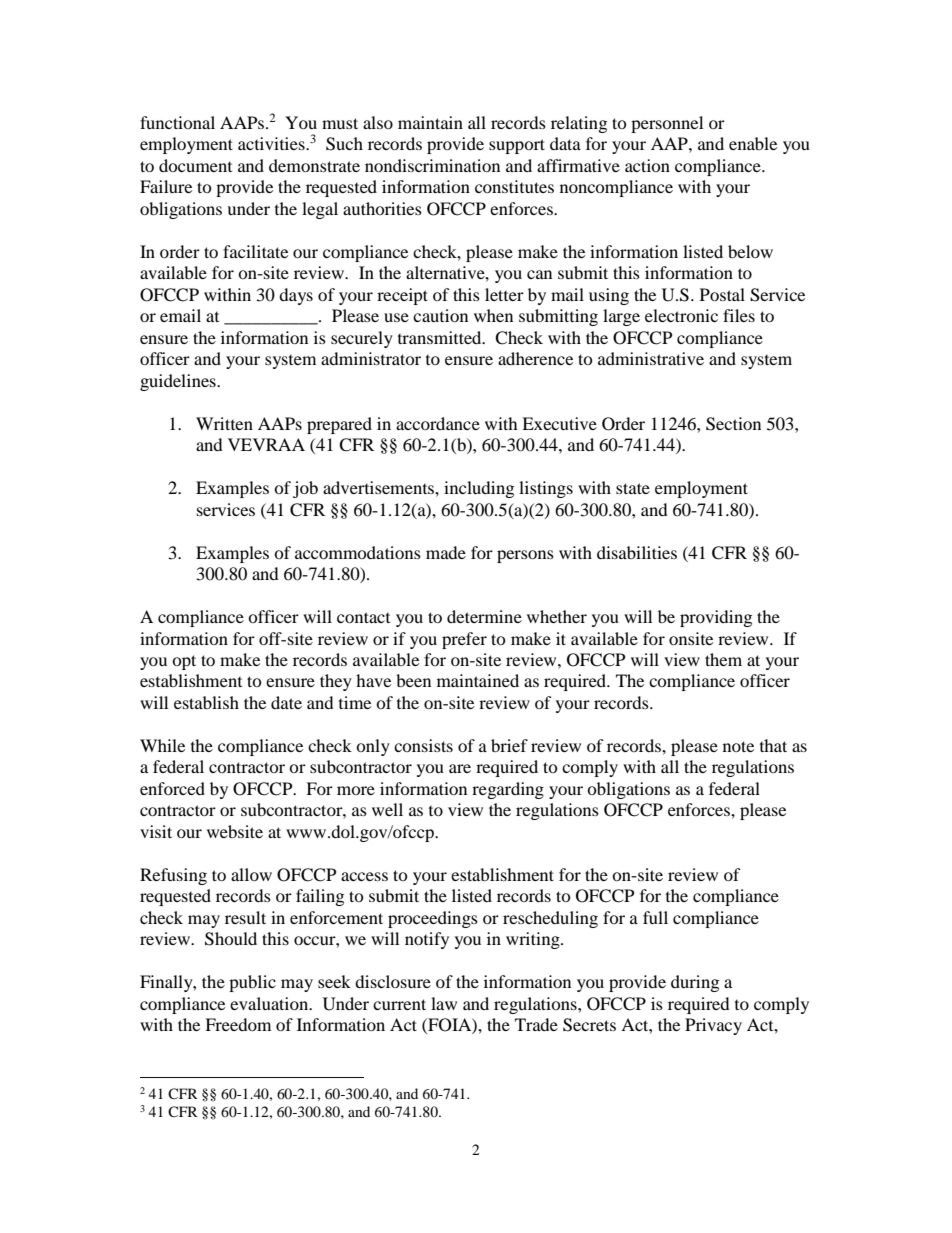 Image resolution: width=952 pixels, height=1233 pixels. I want to click on guidelines, so click(179, 382).
